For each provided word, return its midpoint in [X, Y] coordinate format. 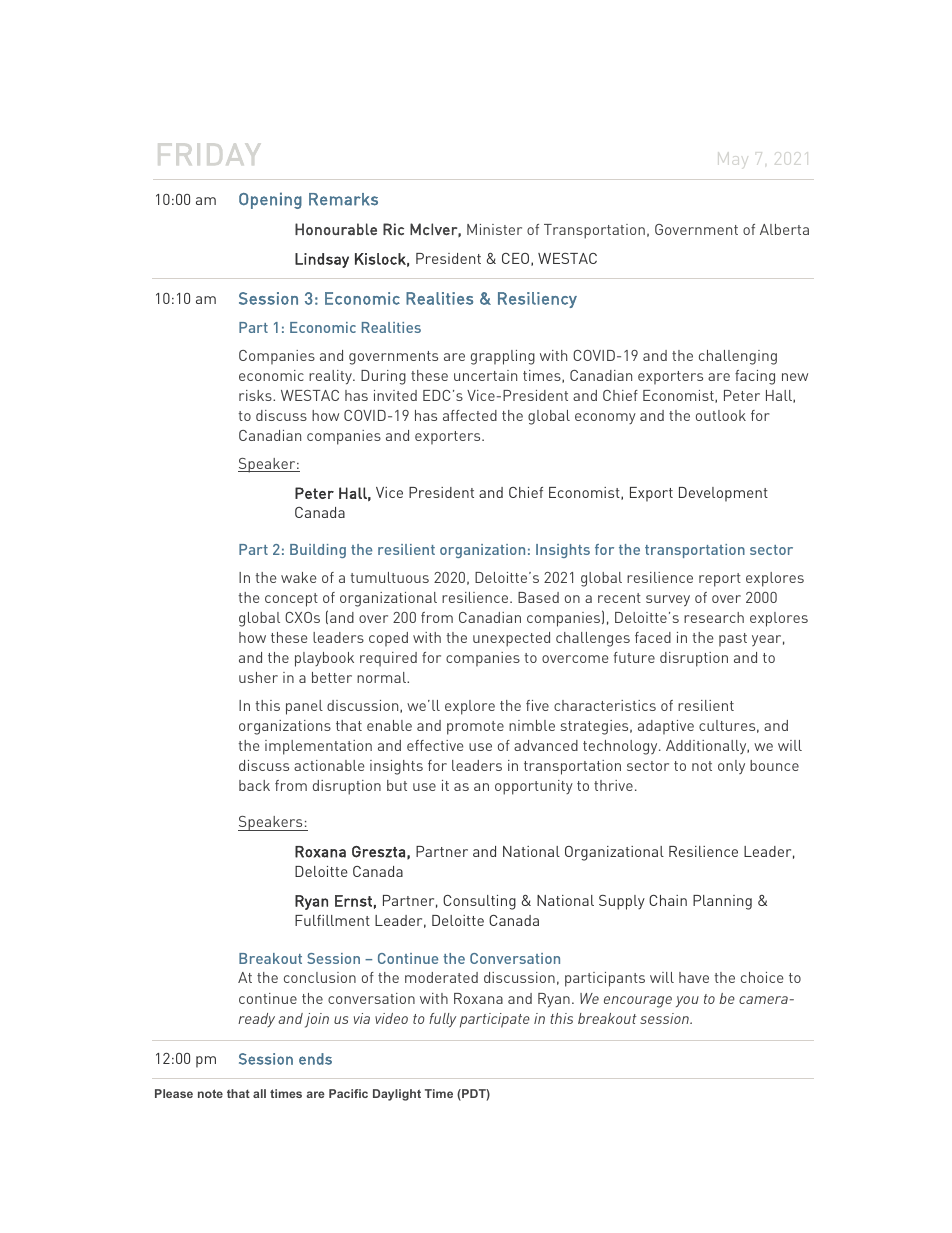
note [210, 1093]
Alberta [784, 229]
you [687, 1001]
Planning [722, 902]
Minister [494, 229]
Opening [270, 200]
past [733, 640]
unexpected [511, 639]
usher [258, 677]
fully [442, 1020]
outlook [721, 415]
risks [256, 395]
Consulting [479, 902]
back [254, 785]
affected [470, 415]
